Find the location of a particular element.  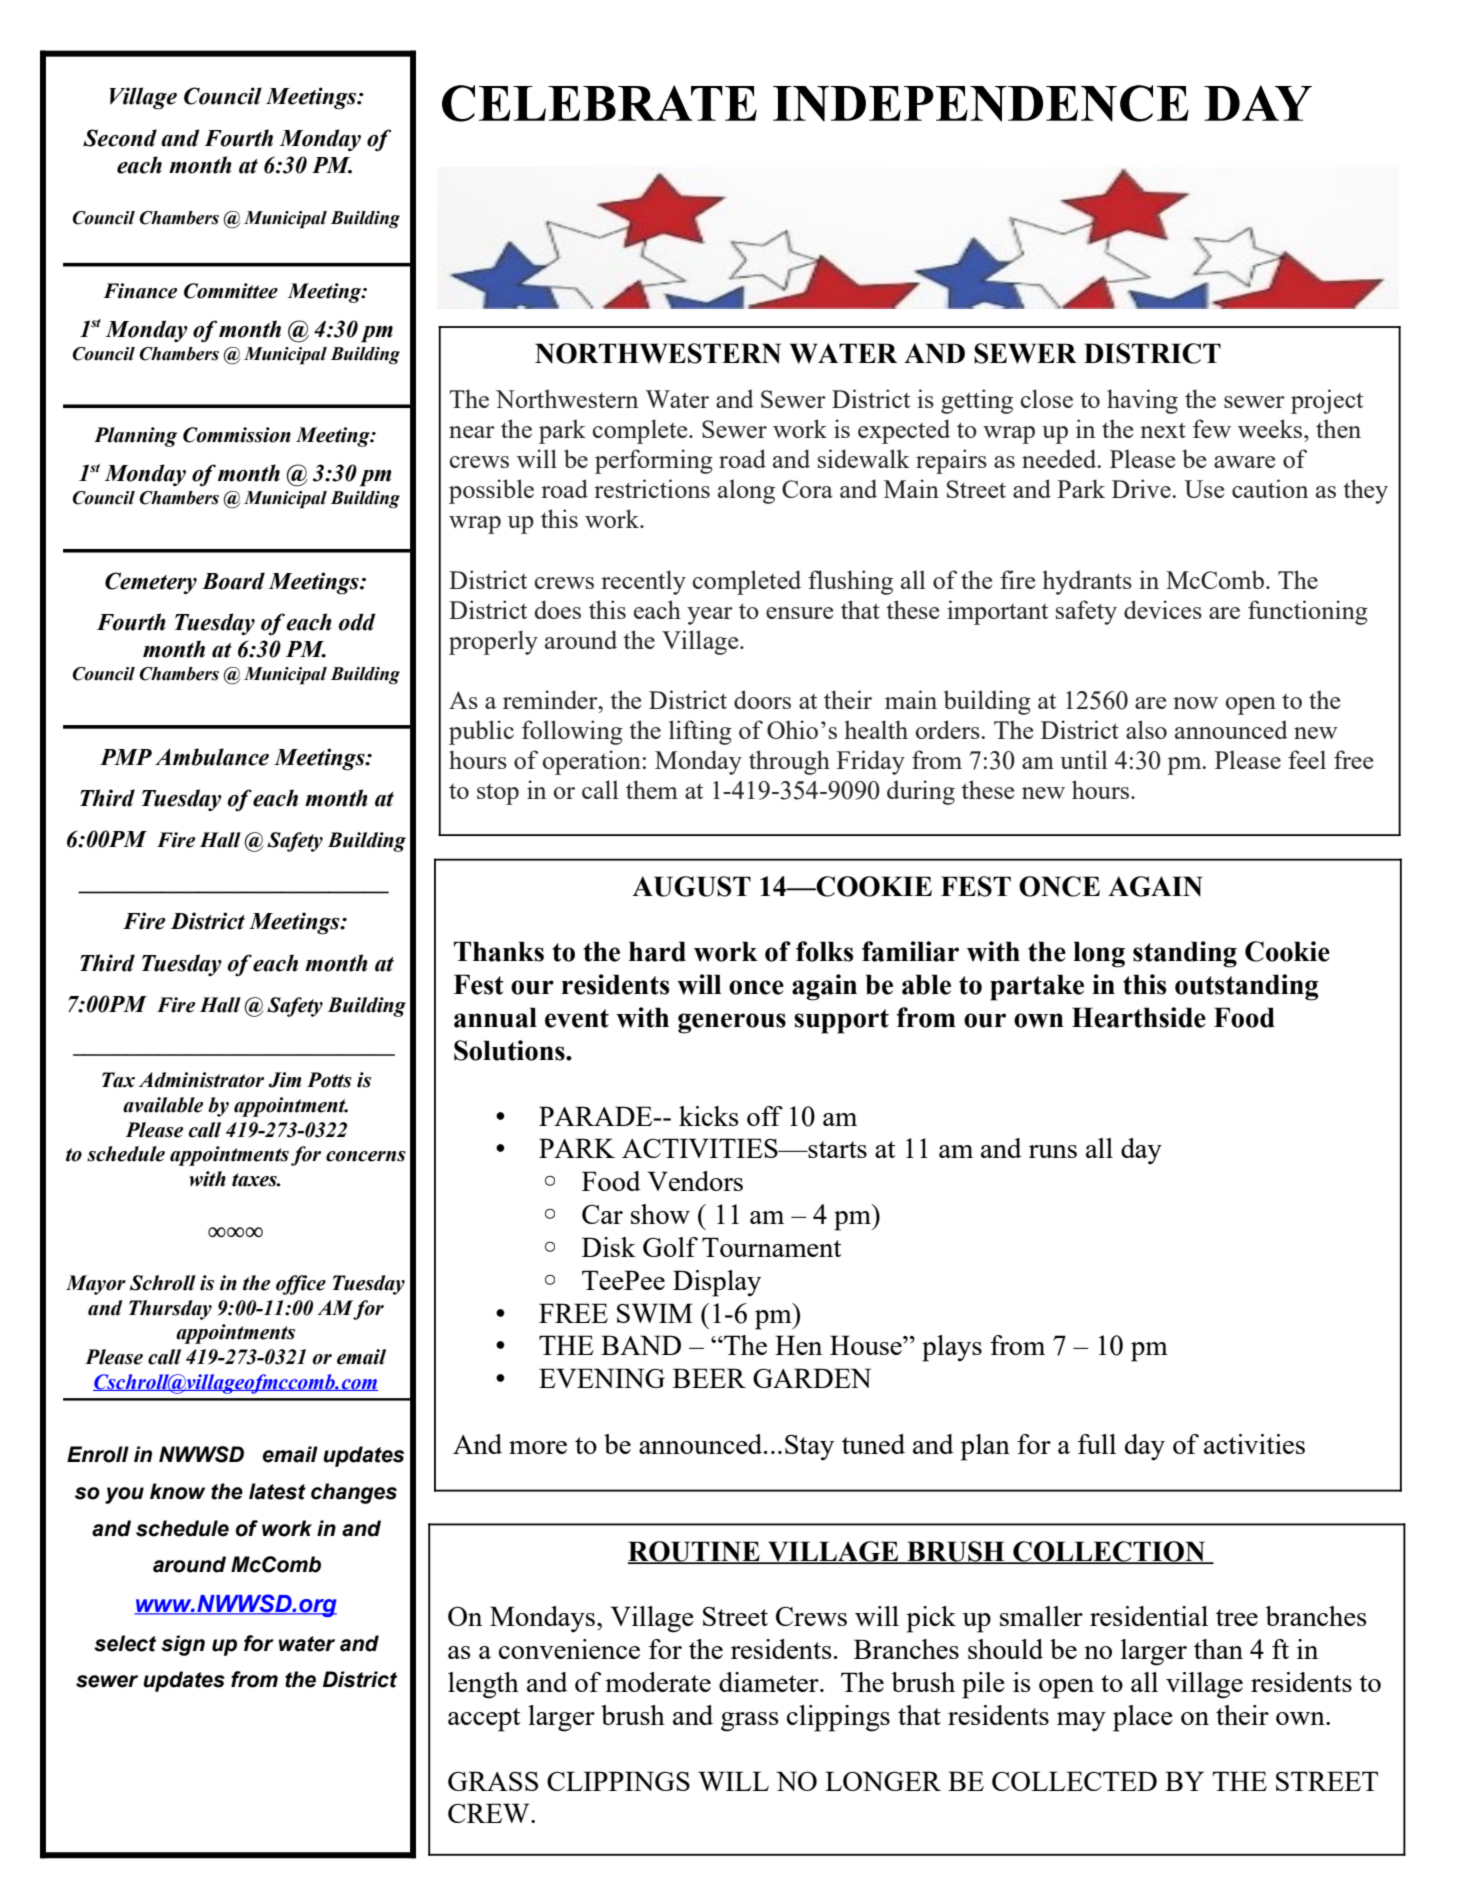

diameter is located at coordinates (770, 1682).
